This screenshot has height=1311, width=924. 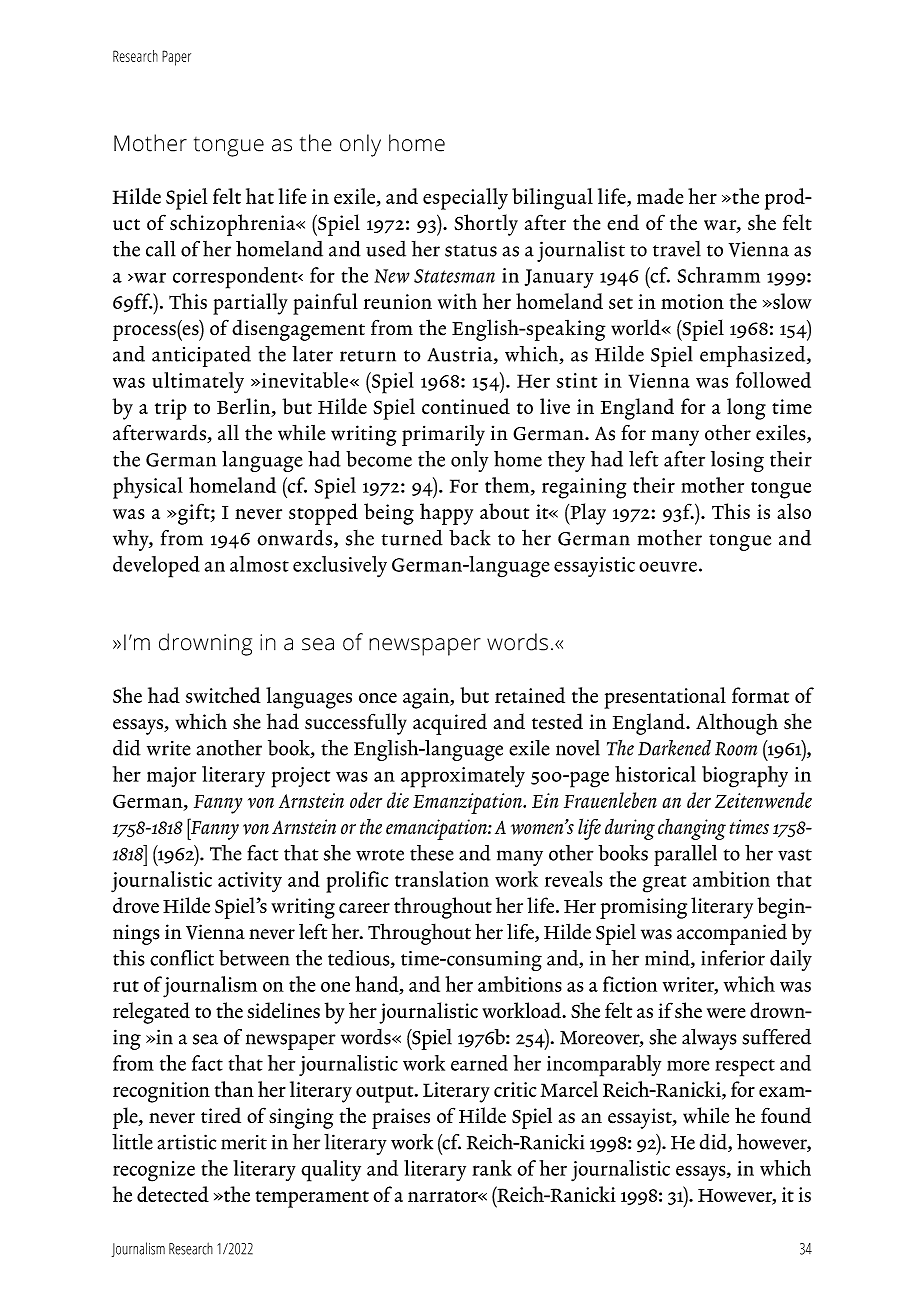 I want to click on again, so click(x=427, y=698).
